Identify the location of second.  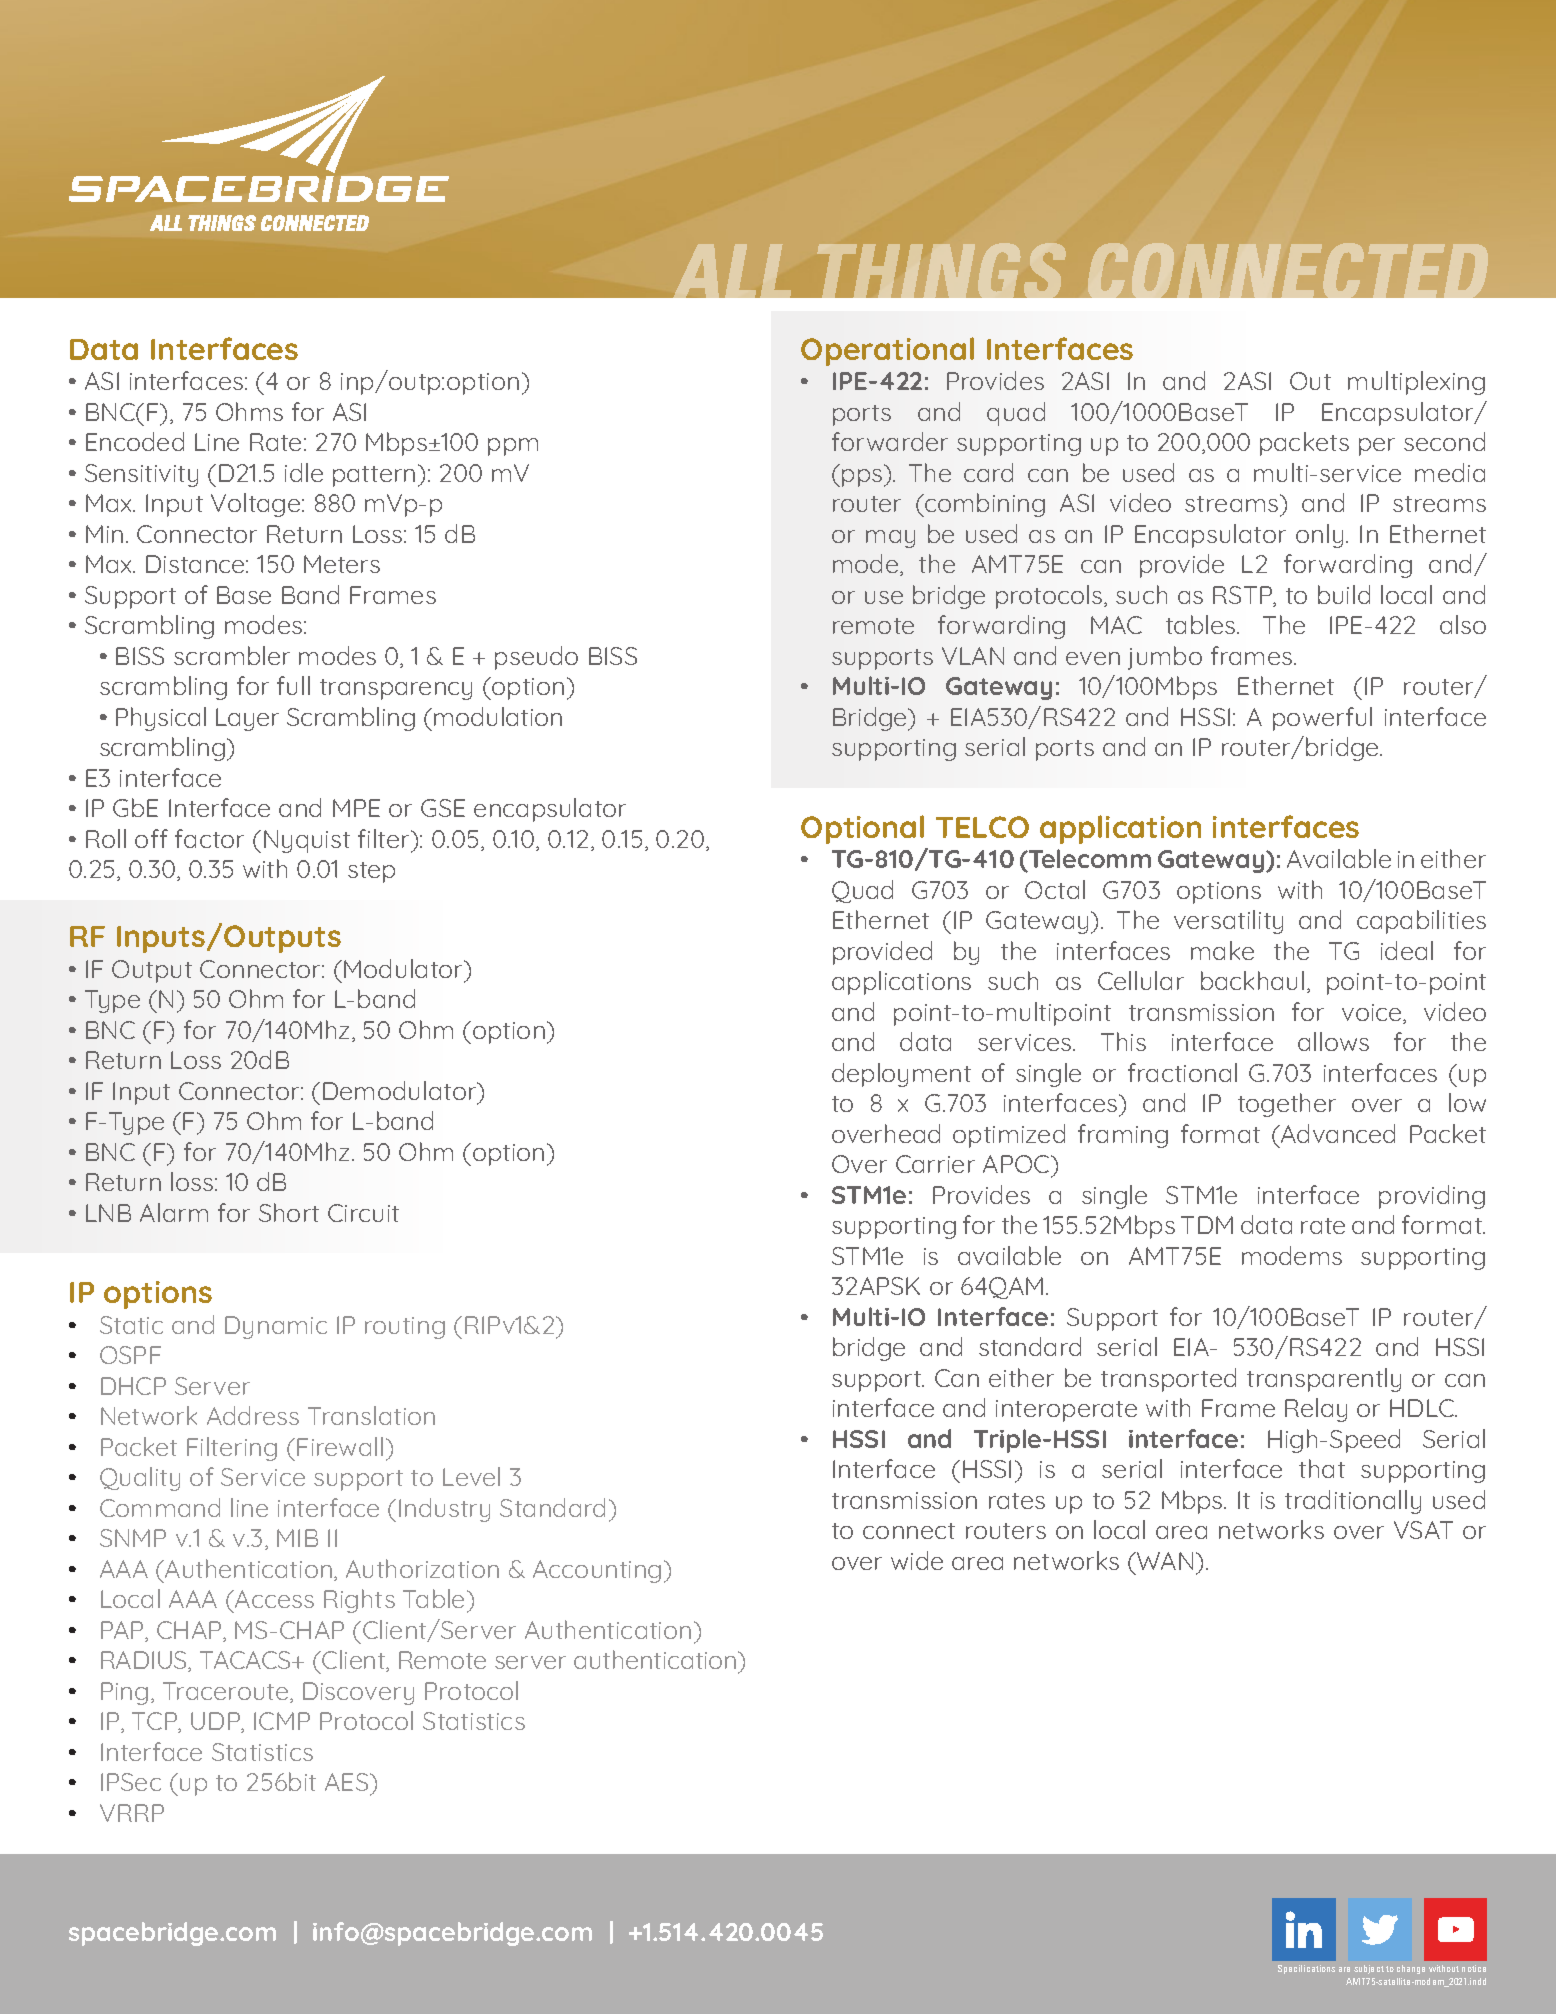
(1444, 441).
